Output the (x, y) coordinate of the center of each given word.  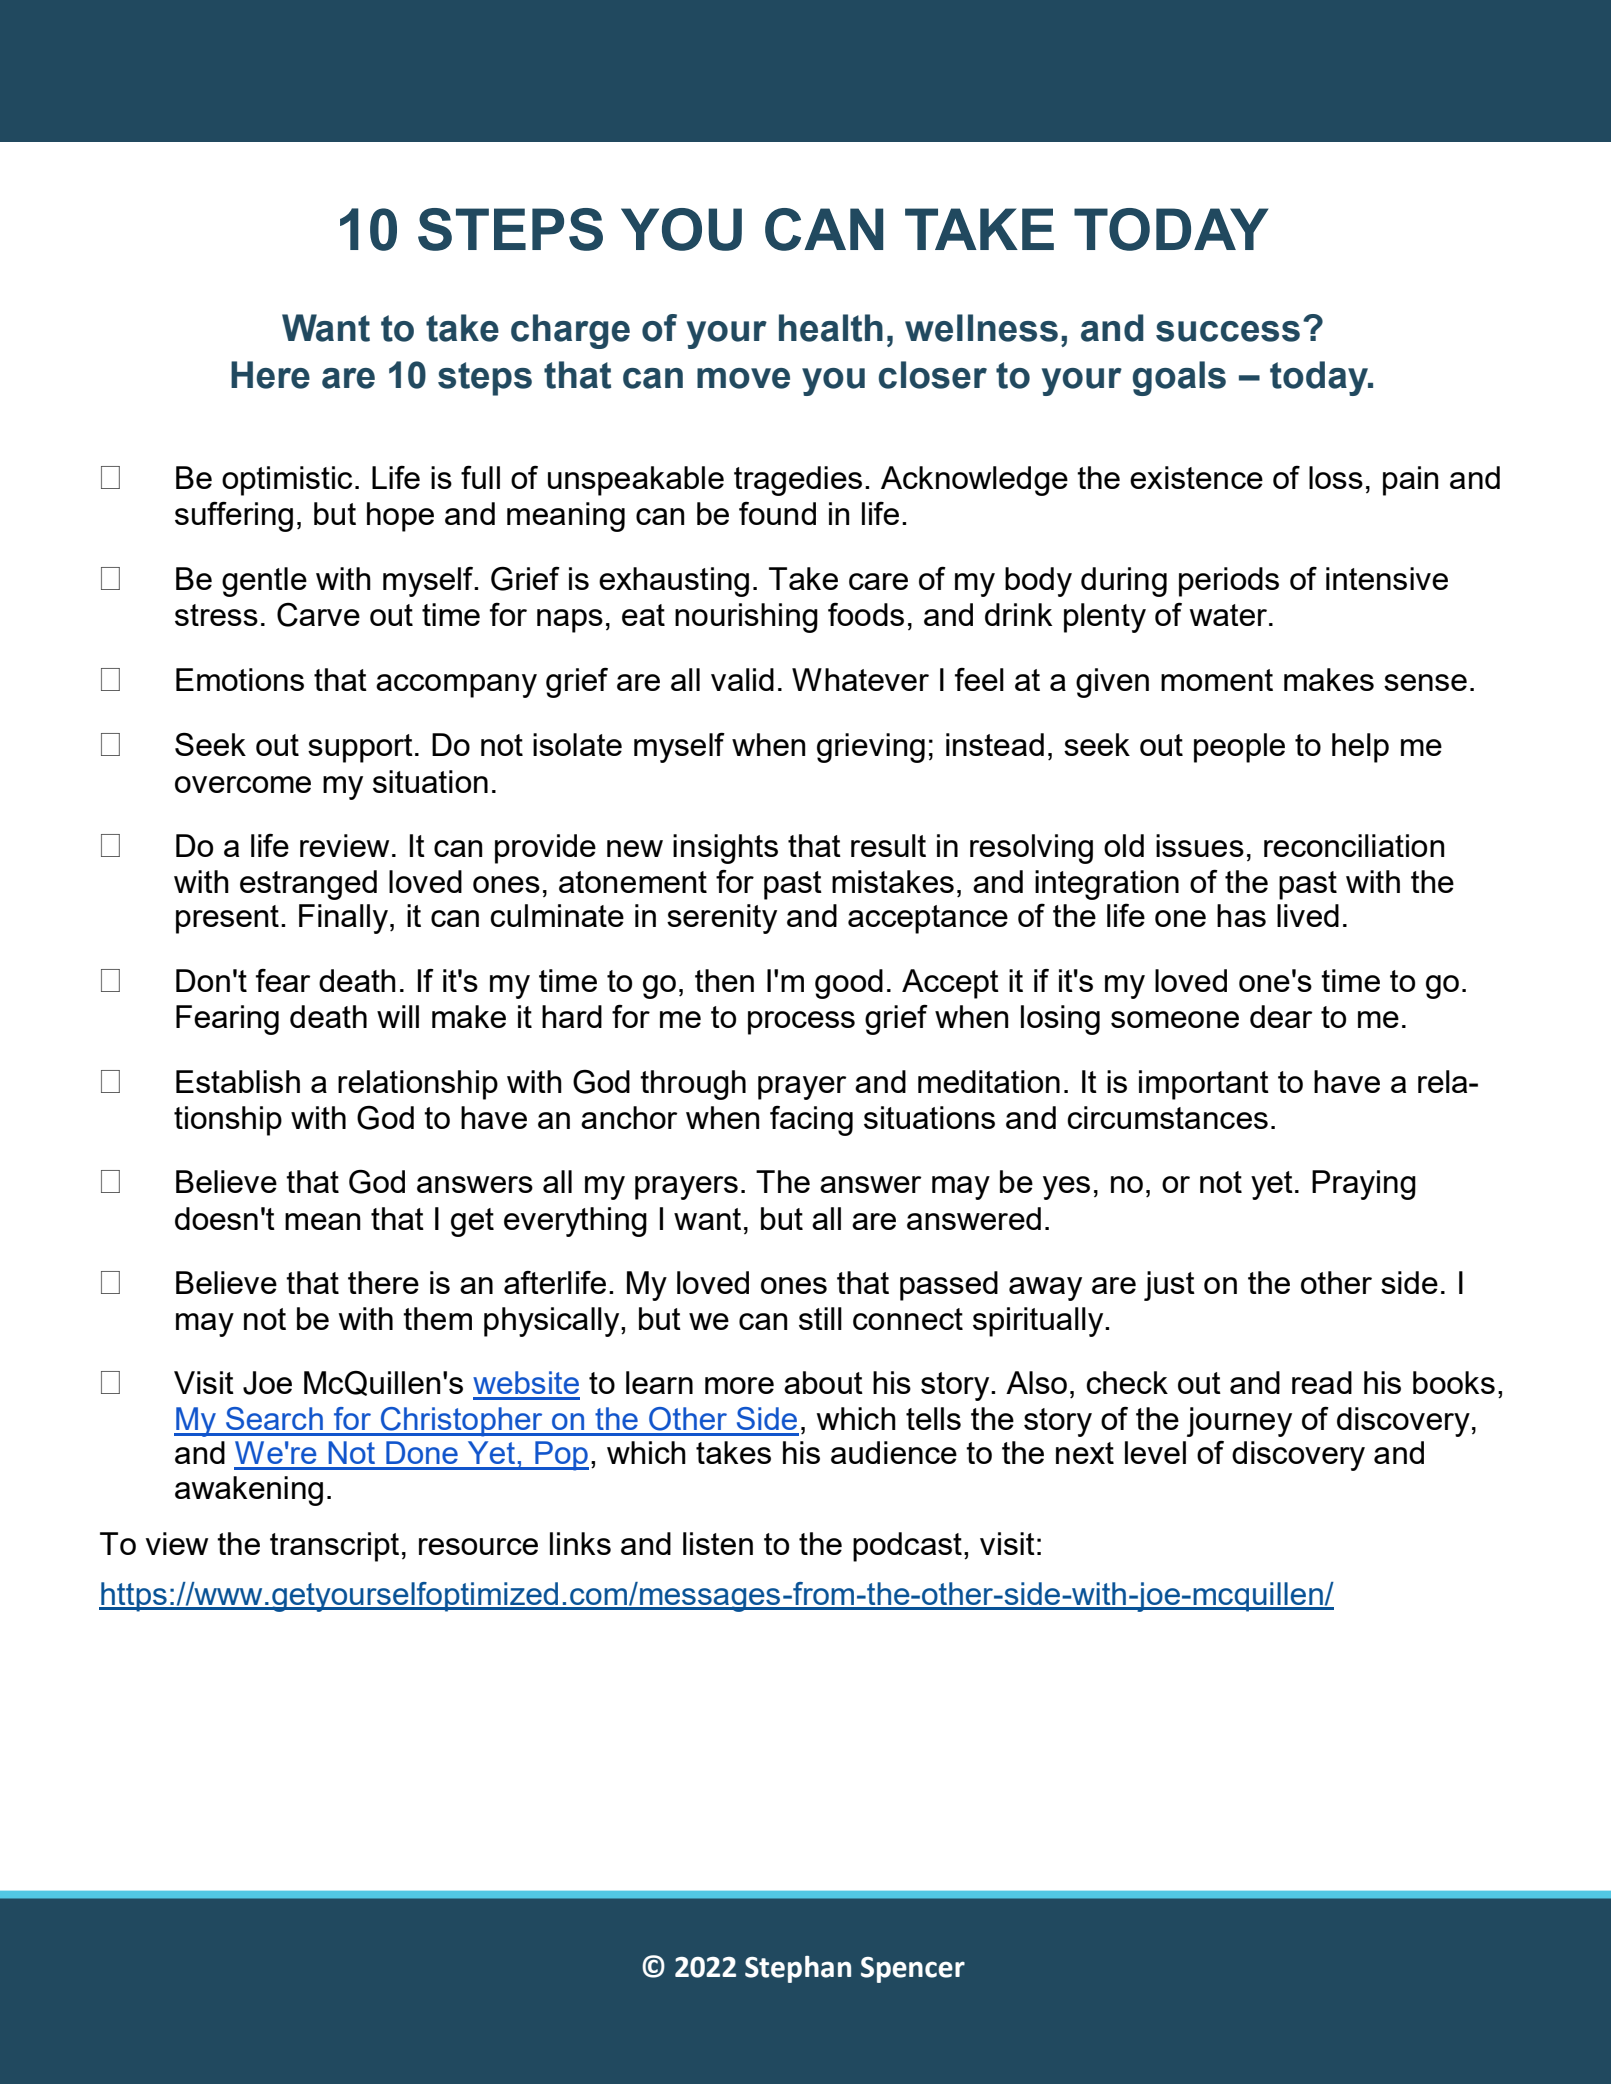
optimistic (287, 481)
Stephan (798, 1969)
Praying (1364, 1185)
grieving (871, 748)
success (1228, 331)
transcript (334, 1547)
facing (811, 1121)
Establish (238, 1081)
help (1360, 748)
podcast (907, 1547)
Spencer (913, 1970)
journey (1239, 1422)
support (360, 748)
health (831, 328)
